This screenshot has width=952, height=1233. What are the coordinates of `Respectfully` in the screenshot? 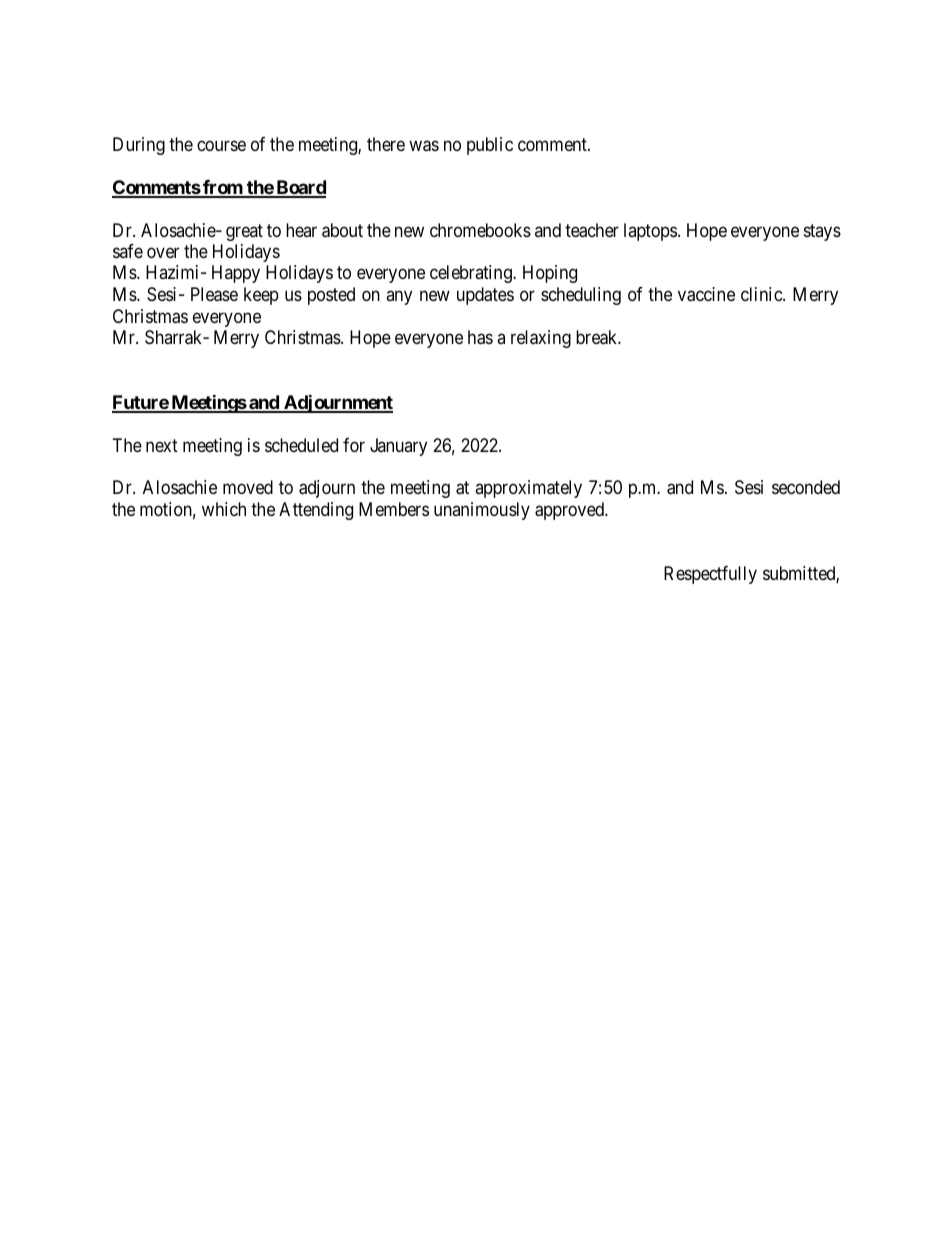 It's located at (710, 575).
